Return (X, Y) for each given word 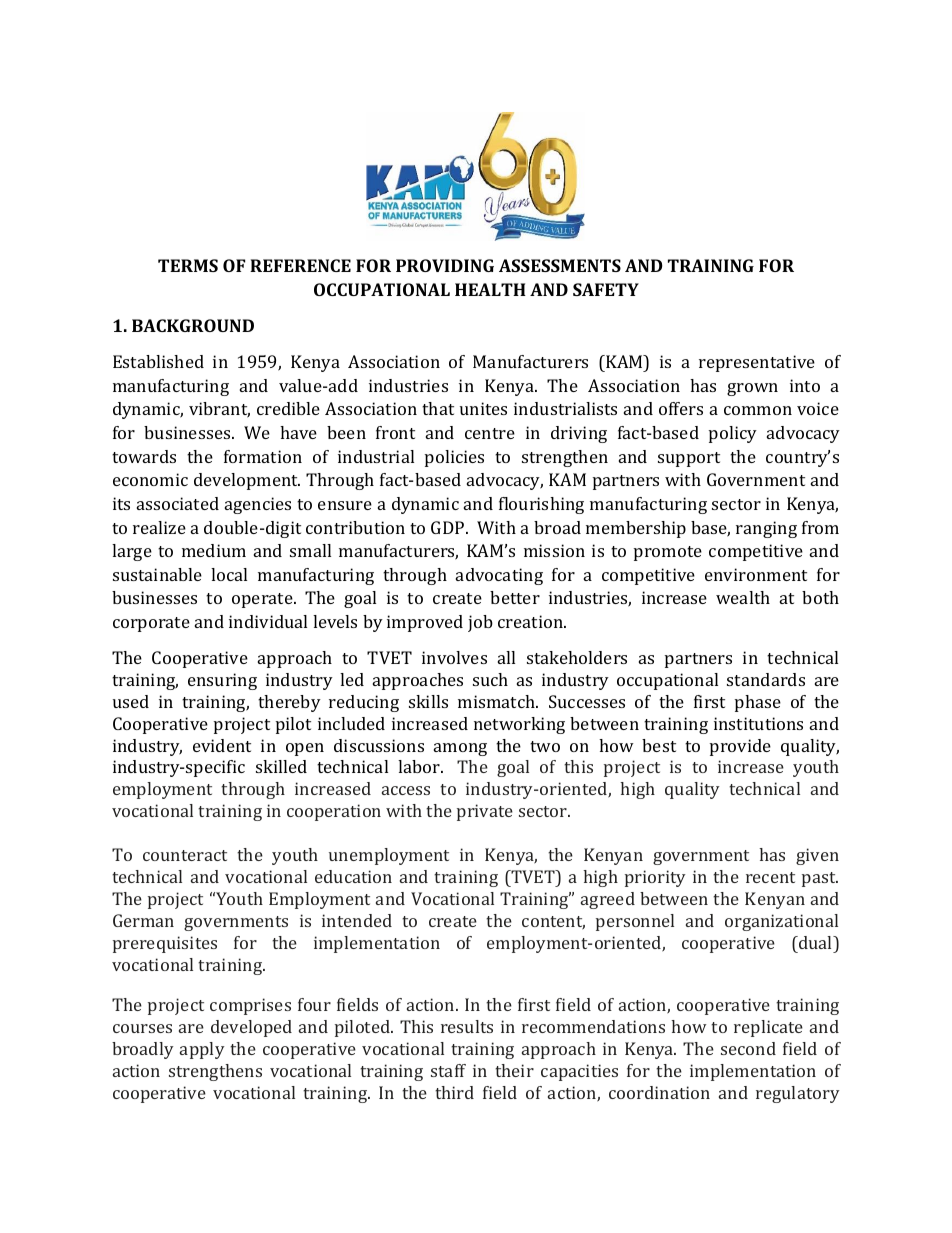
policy (733, 434)
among (460, 749)
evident (222, 745)
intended (357, 920)
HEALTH (490, 289)
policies (454, 458)
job (480, 623)
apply (202, 1050)
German (143, 920)
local (229, 574)
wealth (743, 597)
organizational (781, 922)
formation (263, 456)
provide (740, 747)
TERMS (188, 265)
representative (757, 363)
